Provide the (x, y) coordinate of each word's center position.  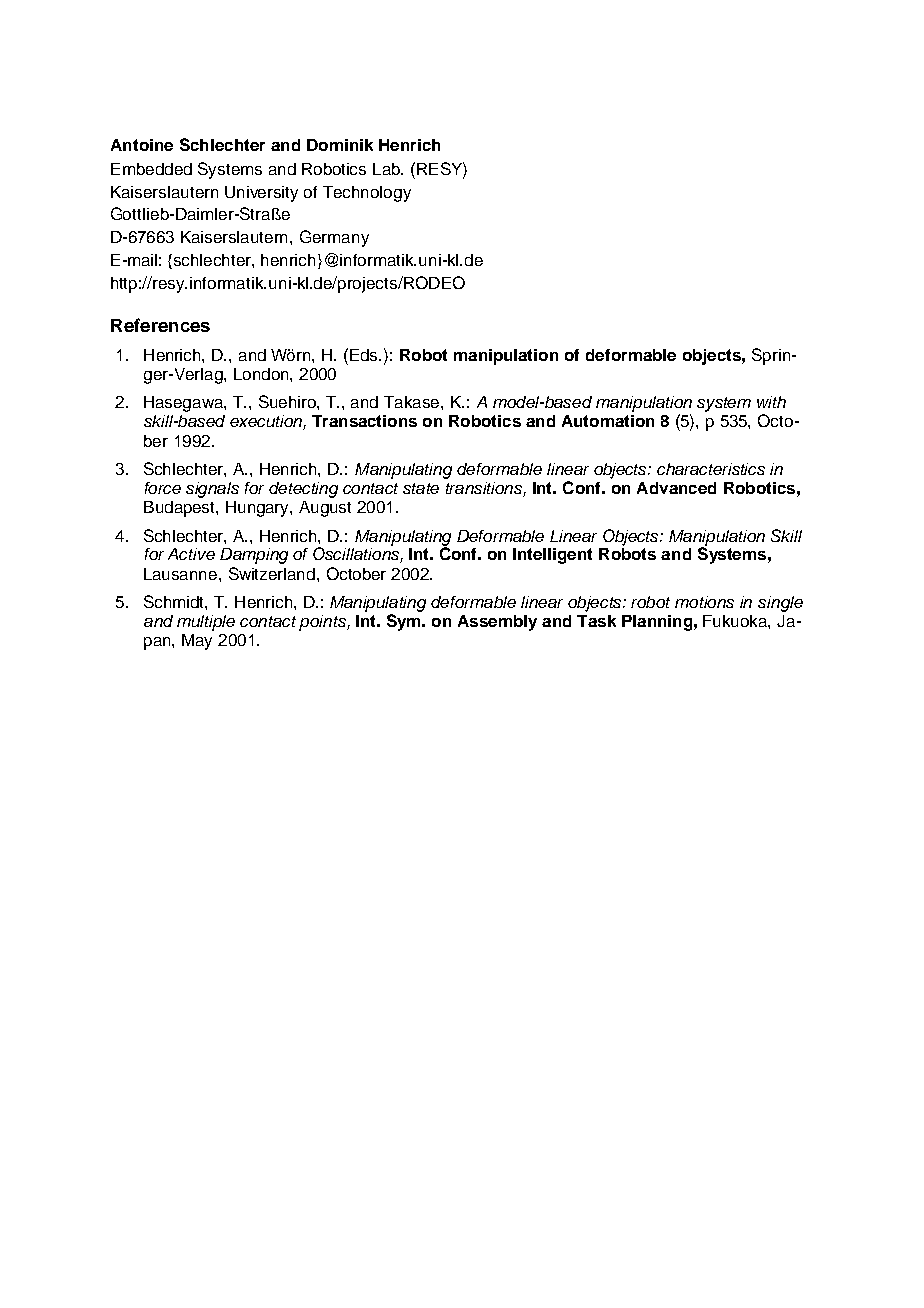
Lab (388, 169)
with (771, 402)
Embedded (151, 169)
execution (267, 422)
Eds (365, 355)
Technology (367, 194)
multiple (206, 623)
